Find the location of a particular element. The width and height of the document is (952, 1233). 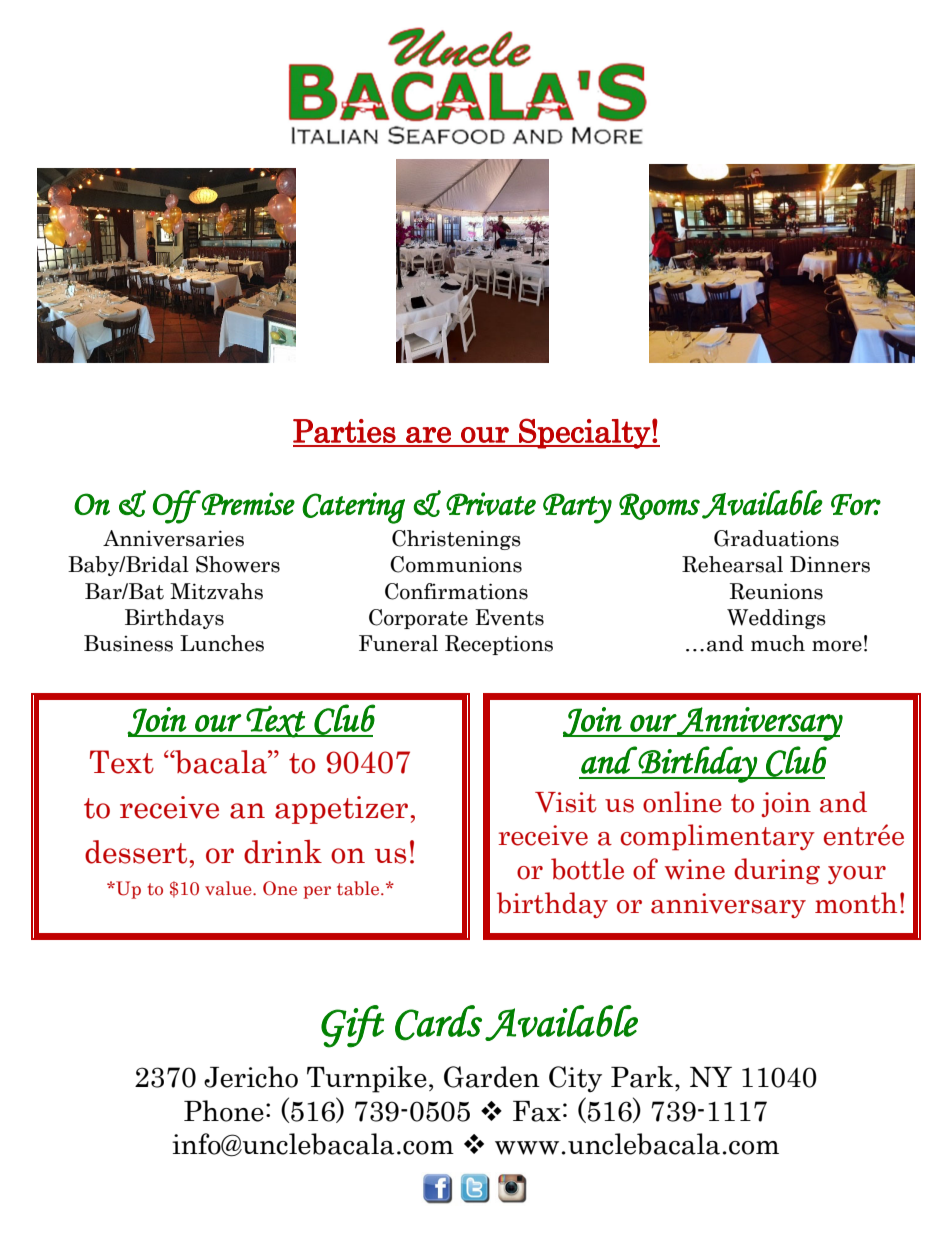

value is located at coordinates (229, 888).
